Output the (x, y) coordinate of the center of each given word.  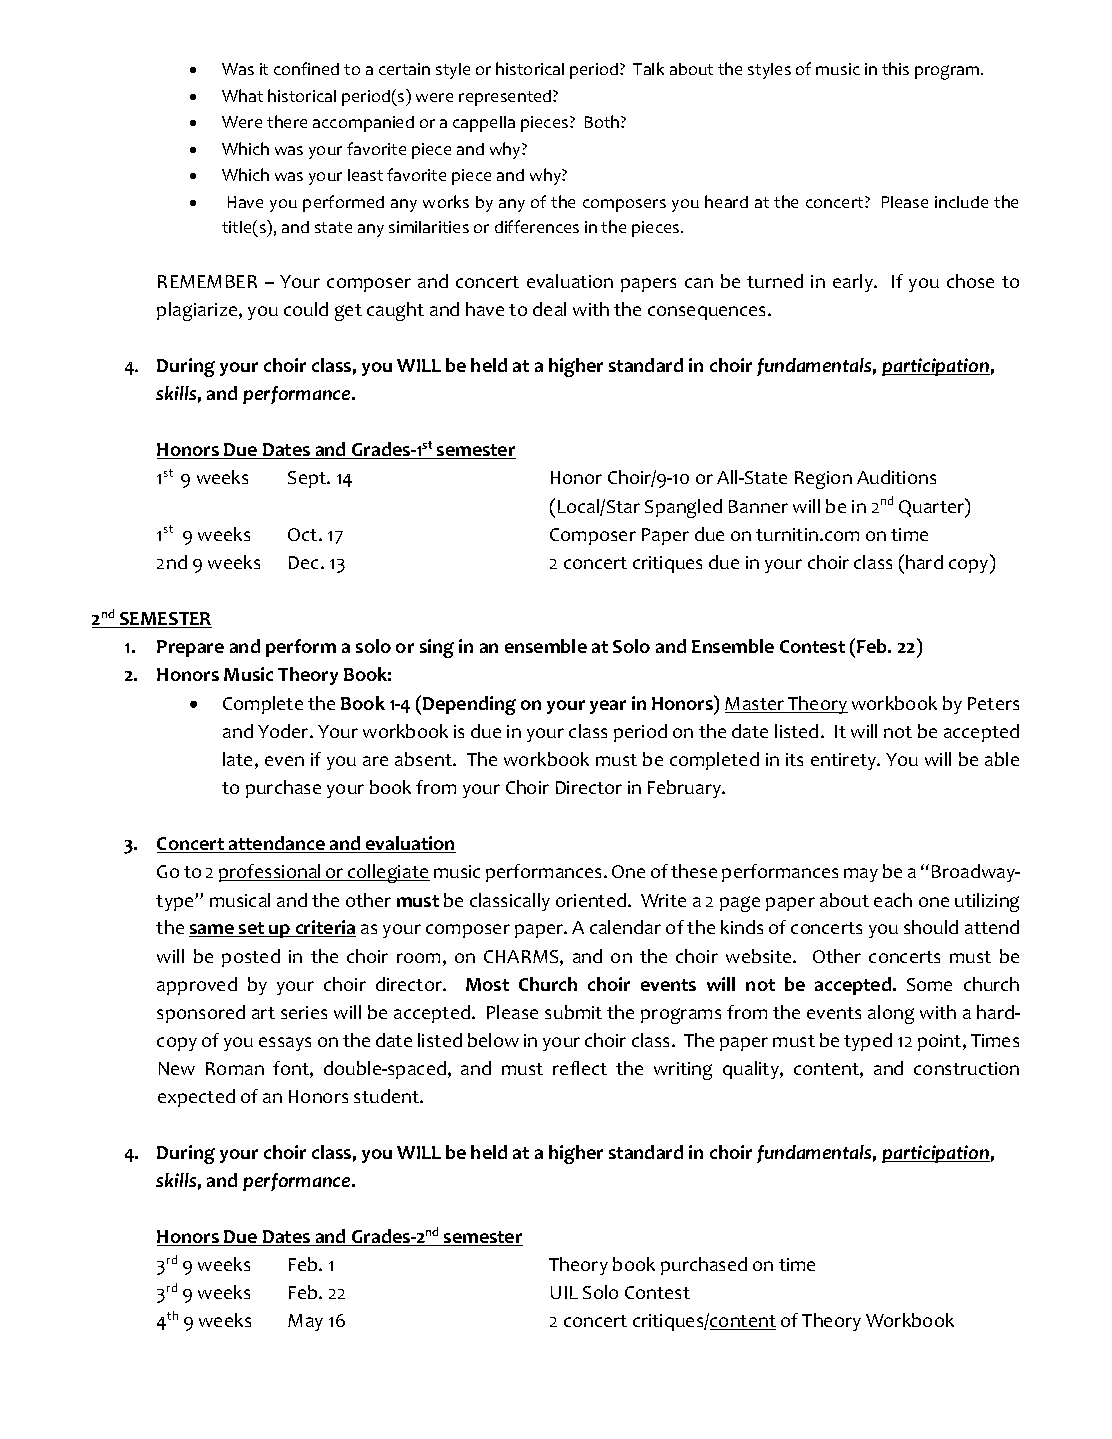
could (306, 309)
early (854, 283)
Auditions (896, 477)
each (893, 900)
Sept (308, 479)
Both (603, 121)
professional (271, 873)
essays (285, 1044)
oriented (592, 900)
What (242, 95)
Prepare (190, 648)
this (895, 68)
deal (549, 309)
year (608, 707)
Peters (993, 703)
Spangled (683, 508)
